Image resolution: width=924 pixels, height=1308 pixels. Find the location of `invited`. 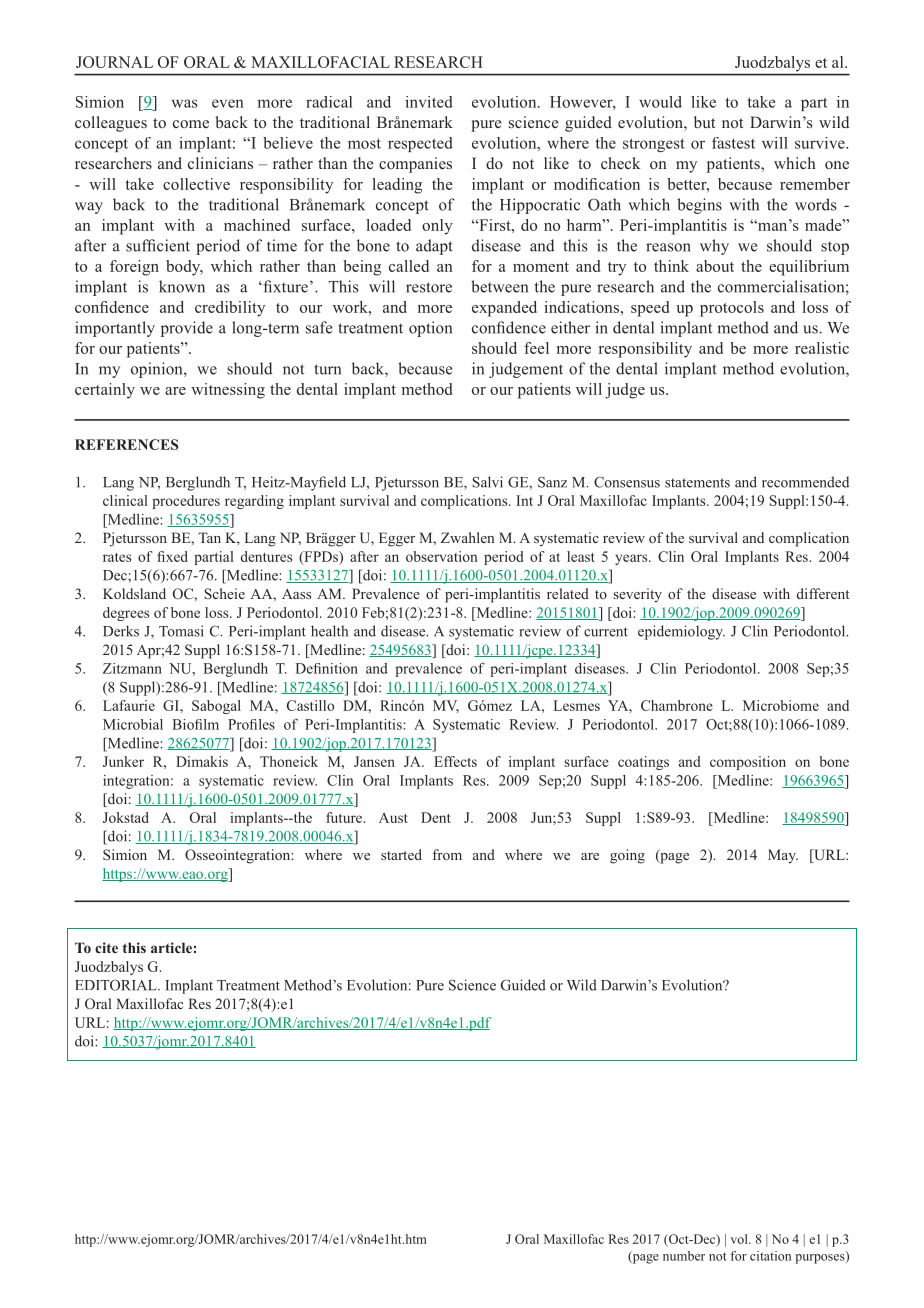

invited is located at coordinates (429, 102).
